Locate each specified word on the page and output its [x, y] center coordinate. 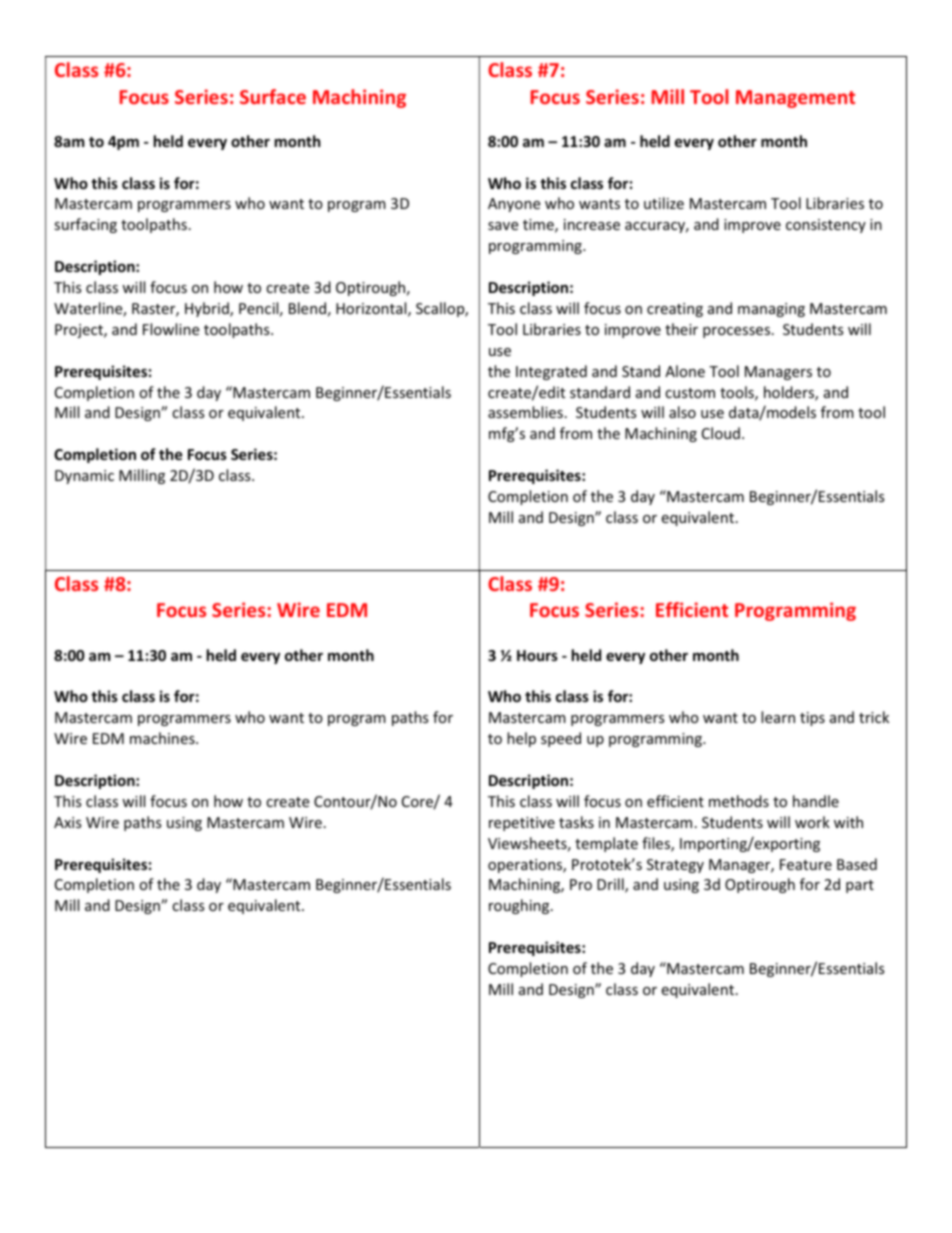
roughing [520, 906]
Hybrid [208, 309]
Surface [273, 96]
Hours [537, 655]
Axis [67, 822]
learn [778, 717]
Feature [806, 864]
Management [795, 99]
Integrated [551, 372]
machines [163, 738]
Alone [685, 371]
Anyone [514, 205]
